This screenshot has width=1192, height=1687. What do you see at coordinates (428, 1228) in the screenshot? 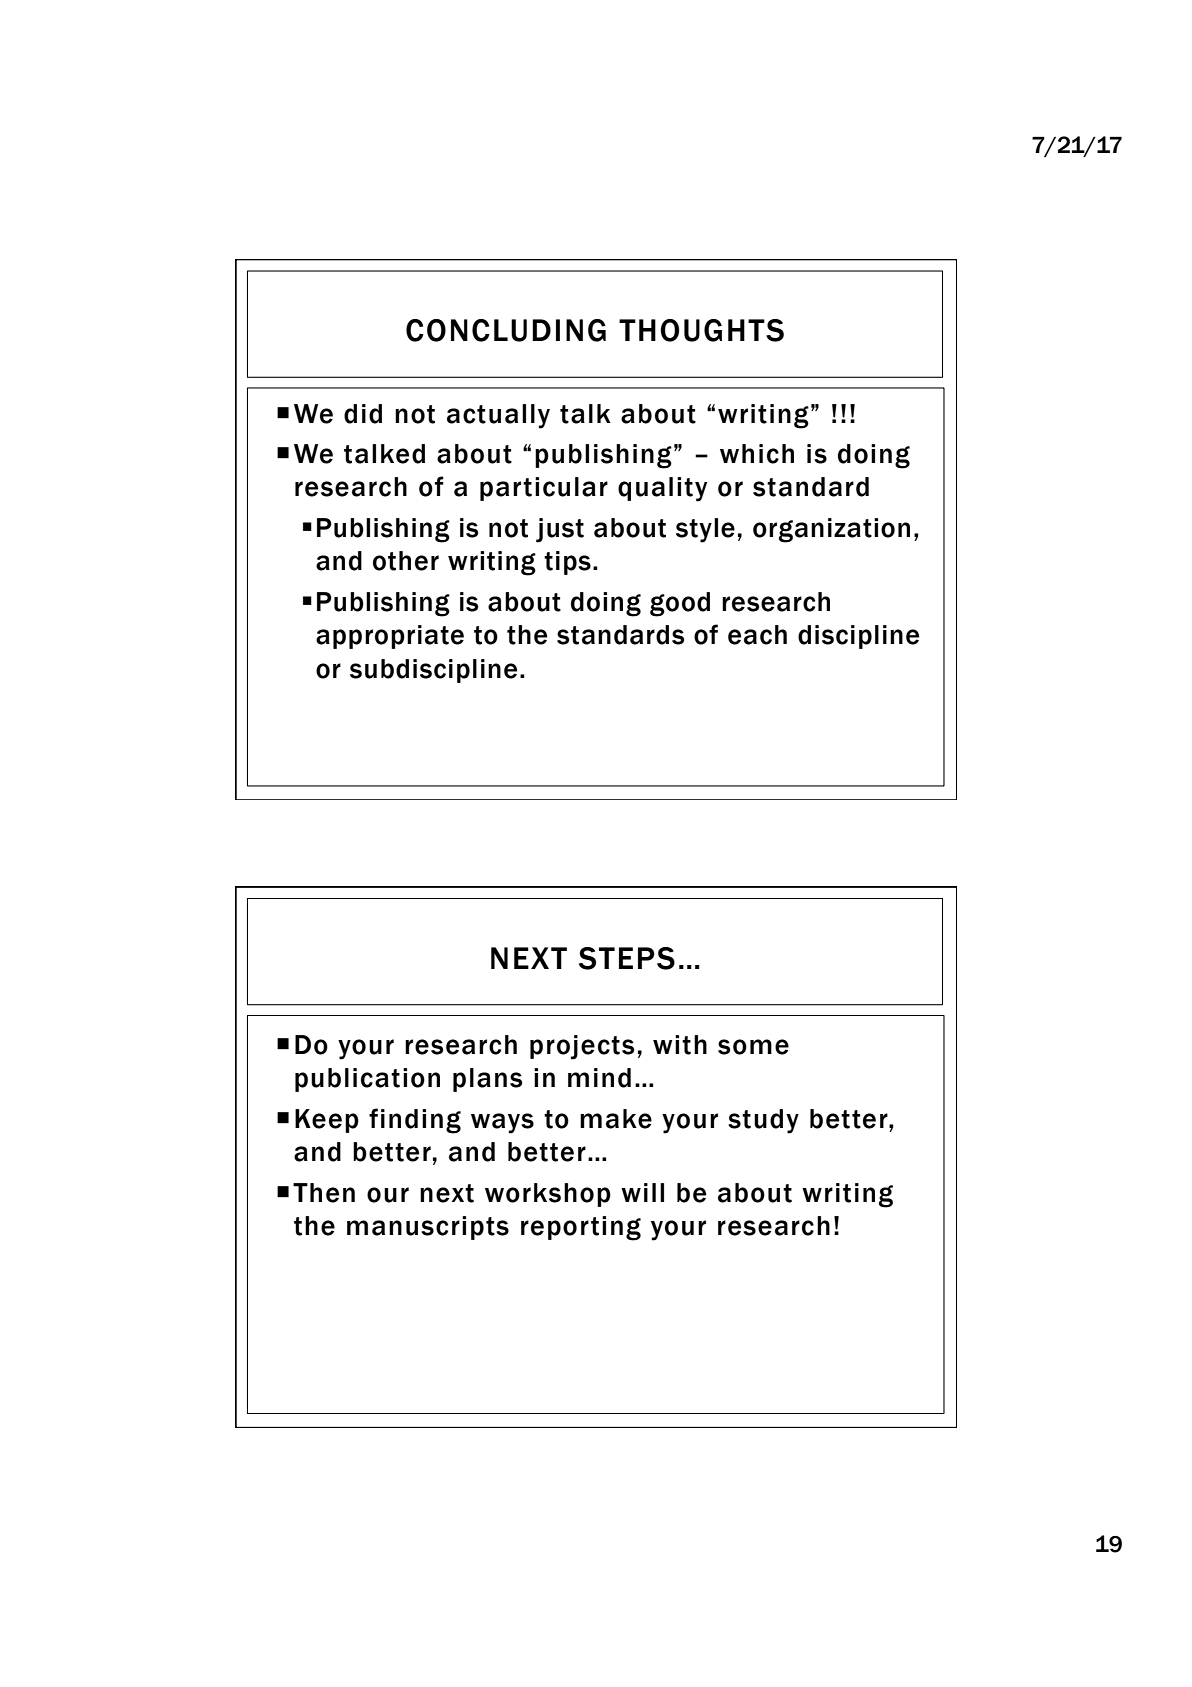
I see `manuscripts` at bounding box center [428, 1228].
